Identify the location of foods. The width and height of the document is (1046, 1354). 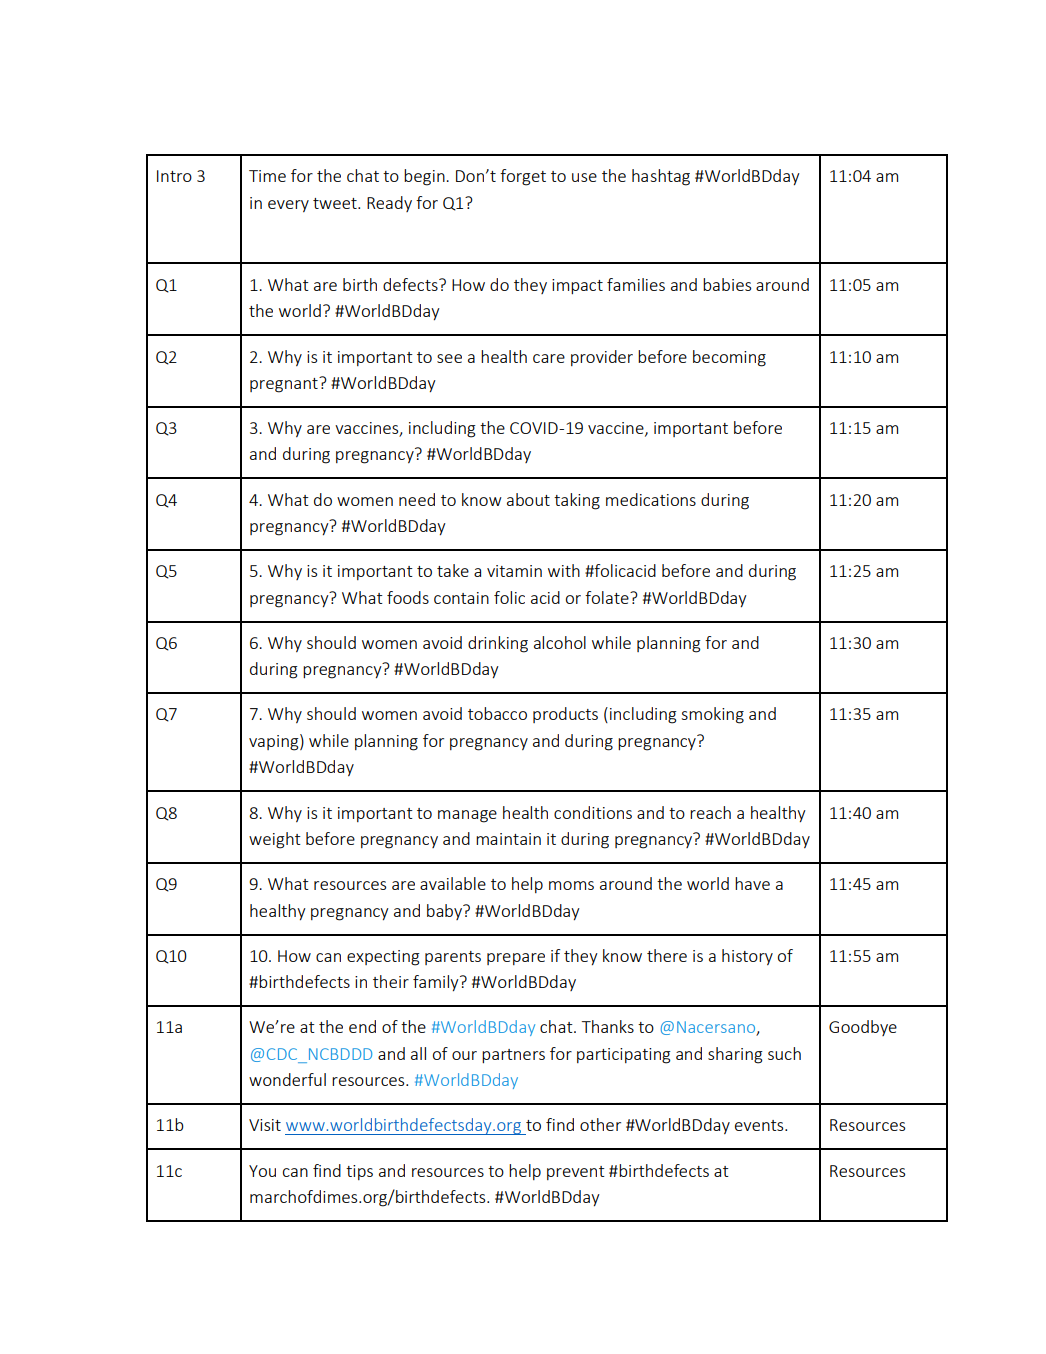
(408, 597).
